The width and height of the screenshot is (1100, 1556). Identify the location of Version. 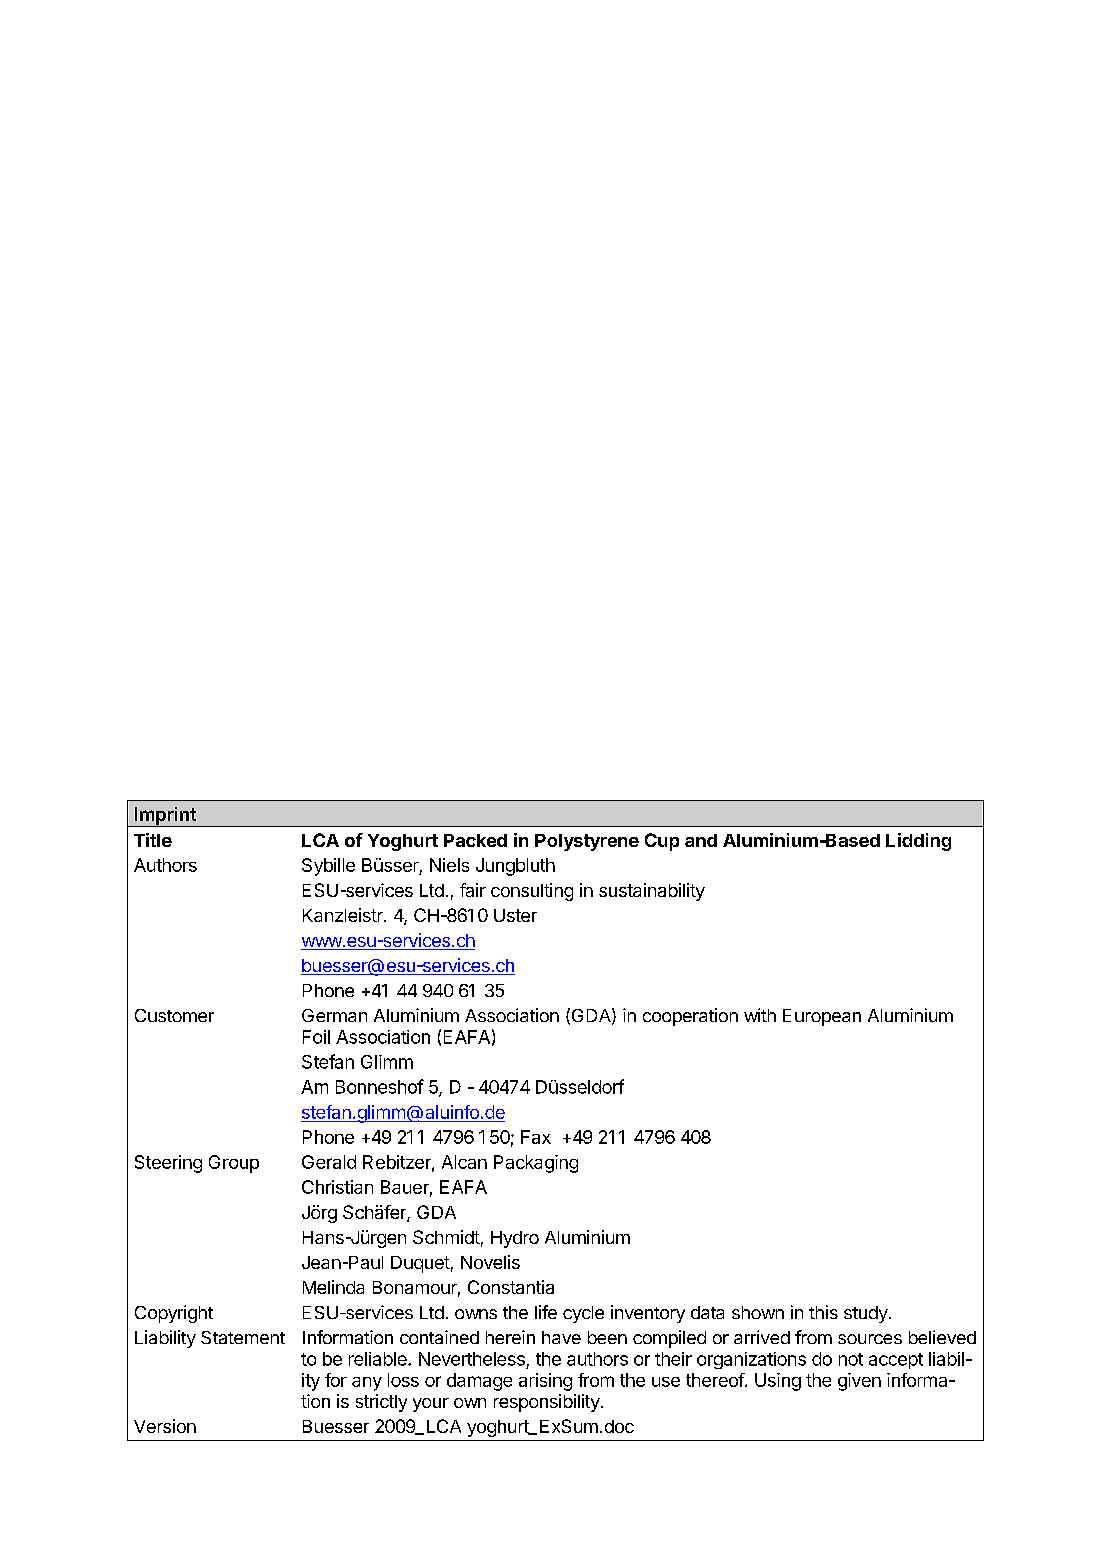
(165, 1426).
